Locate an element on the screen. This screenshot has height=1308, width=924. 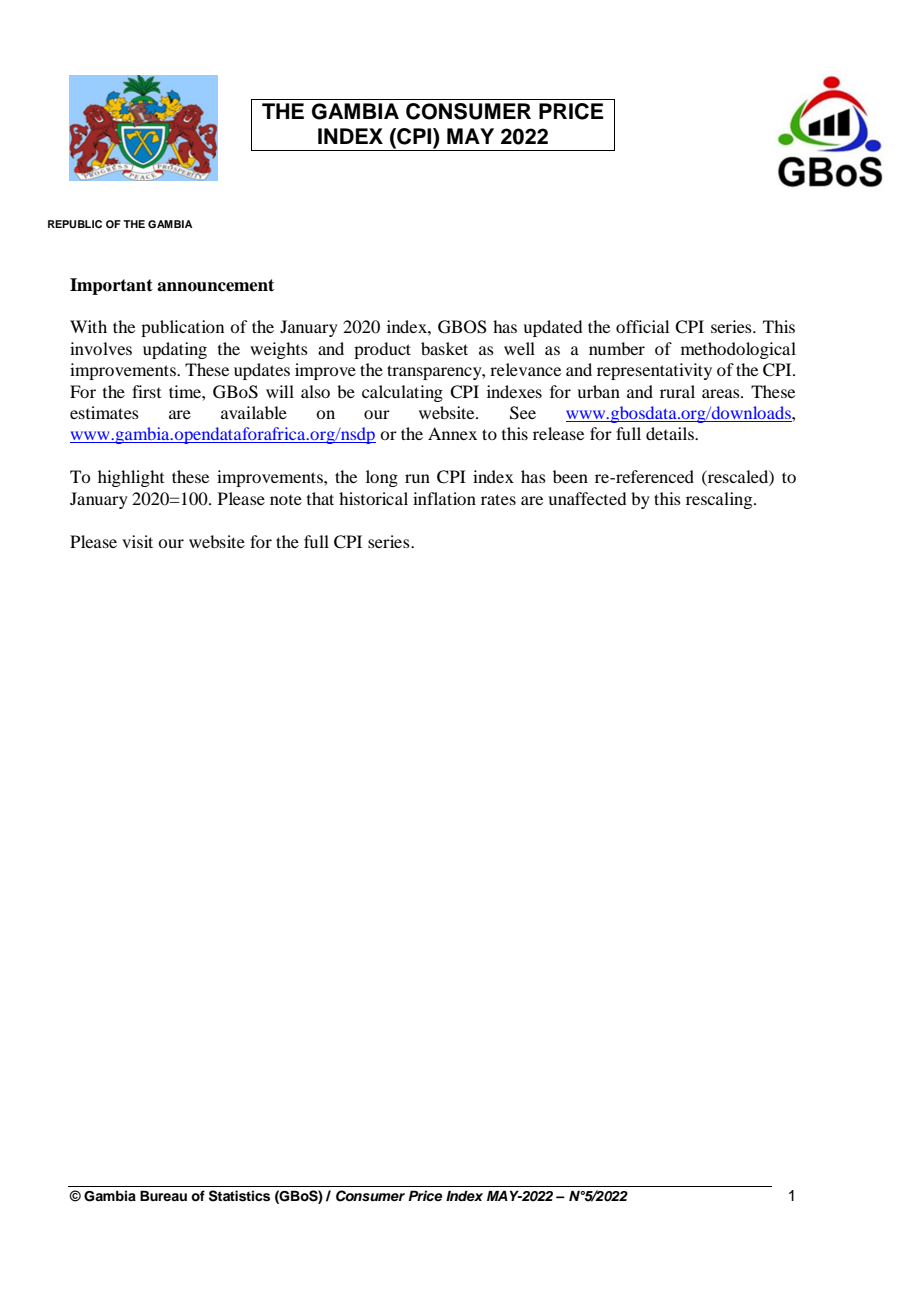
Statistics is located at coordinates (239, 1196).
